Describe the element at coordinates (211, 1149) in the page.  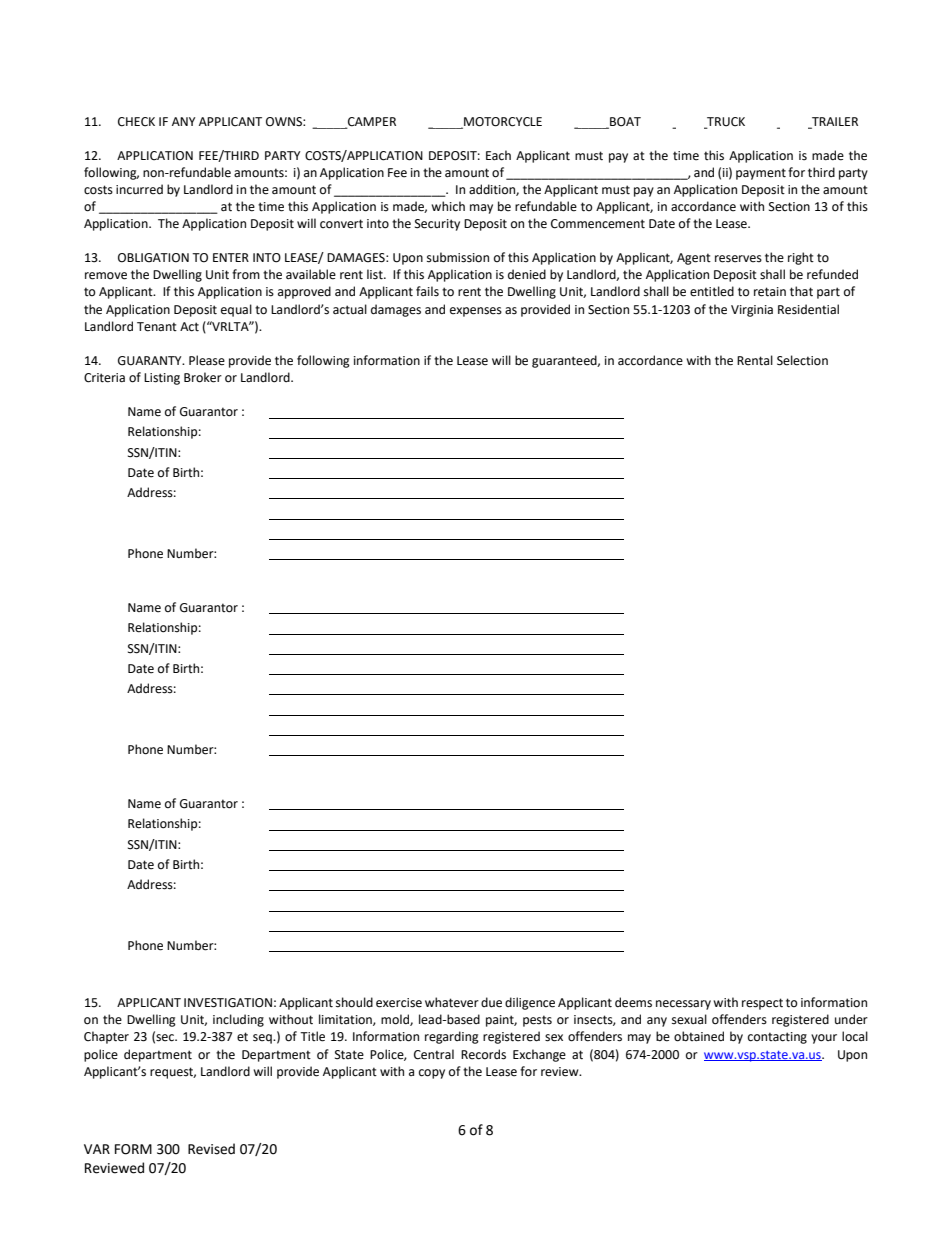
I see `Revised` at that location.
